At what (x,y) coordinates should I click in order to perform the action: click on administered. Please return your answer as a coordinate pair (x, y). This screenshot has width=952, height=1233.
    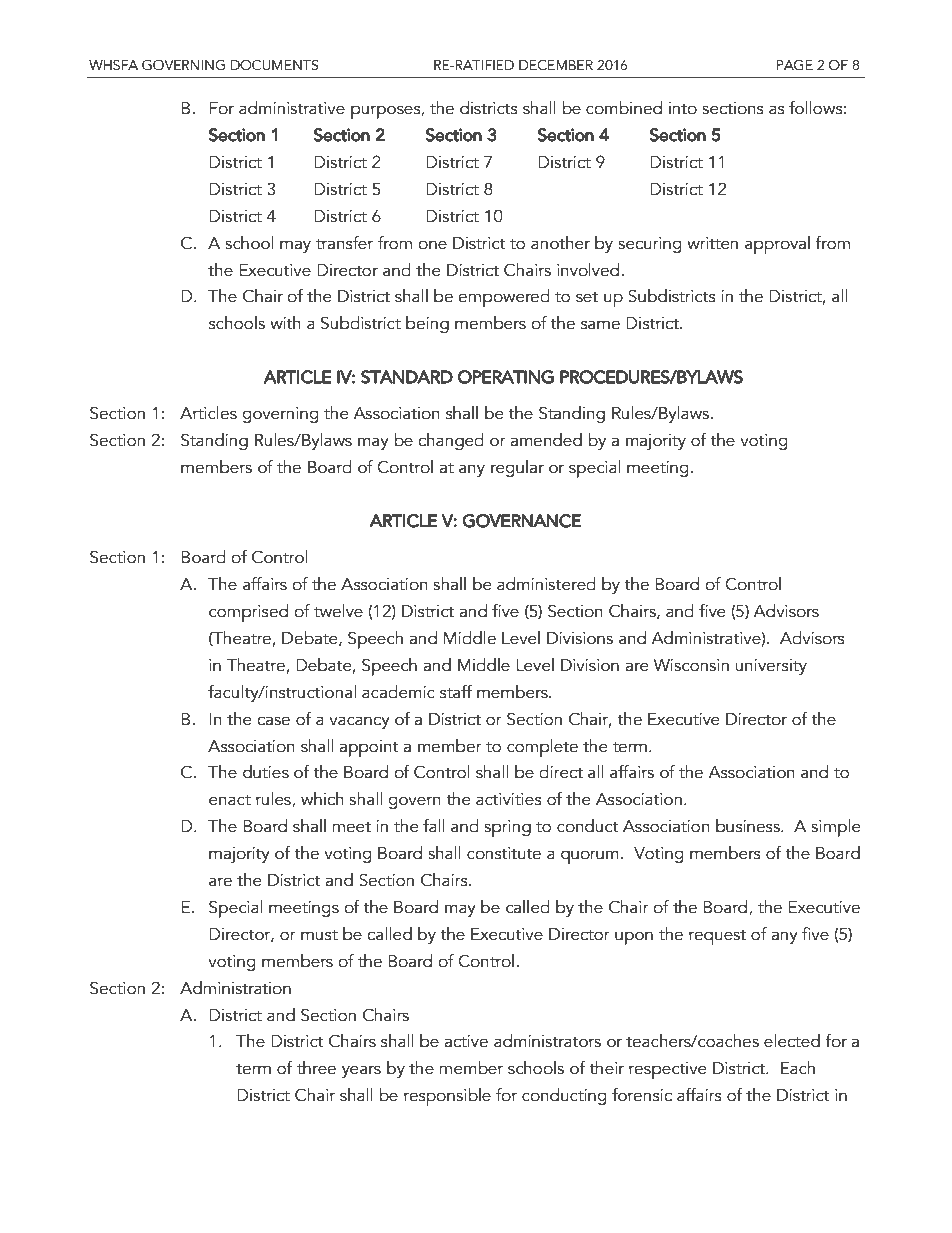
    Looking at the image, I should click on (546, 584).
